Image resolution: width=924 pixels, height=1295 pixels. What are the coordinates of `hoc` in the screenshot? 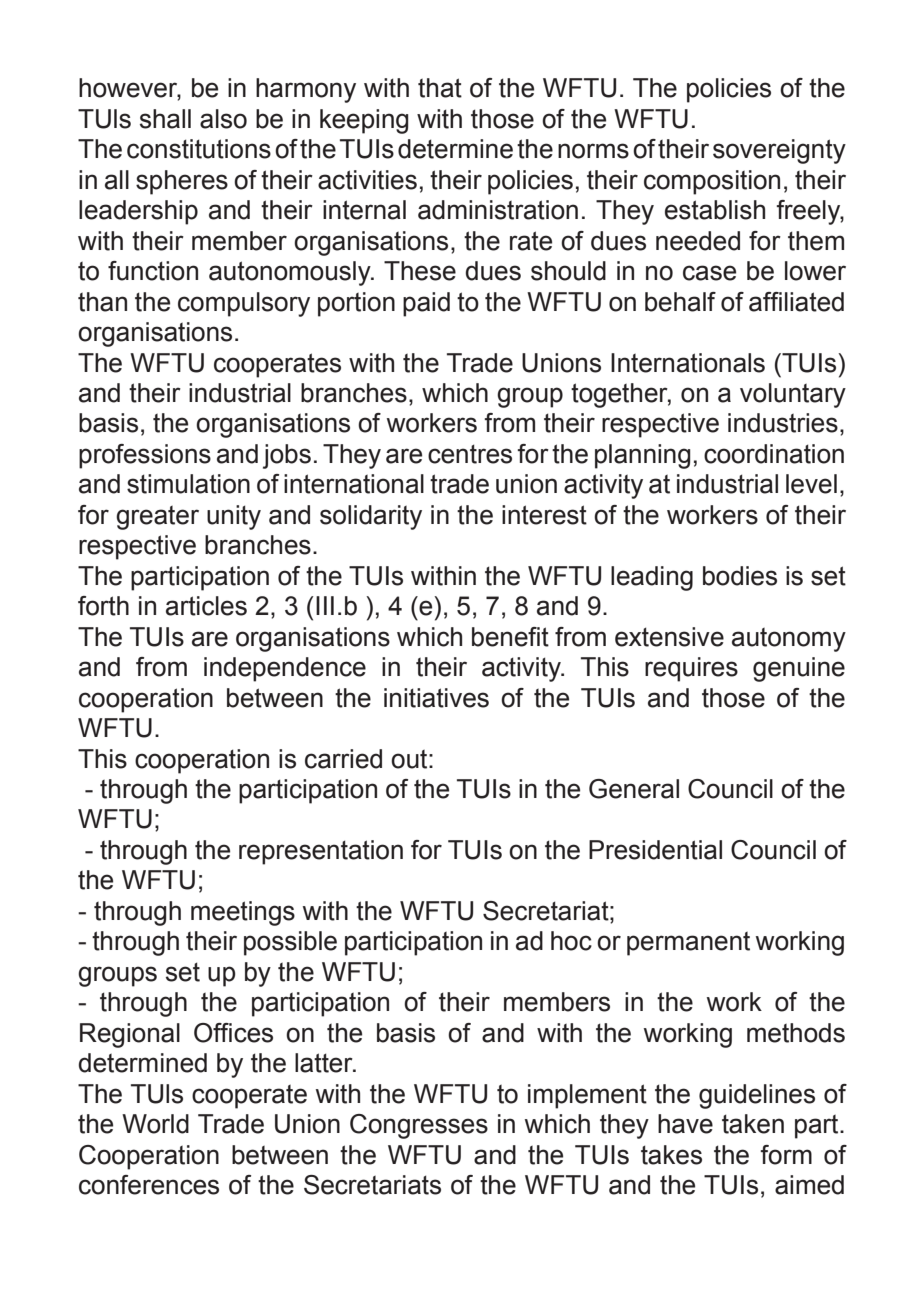 It's located at (571, 941).
